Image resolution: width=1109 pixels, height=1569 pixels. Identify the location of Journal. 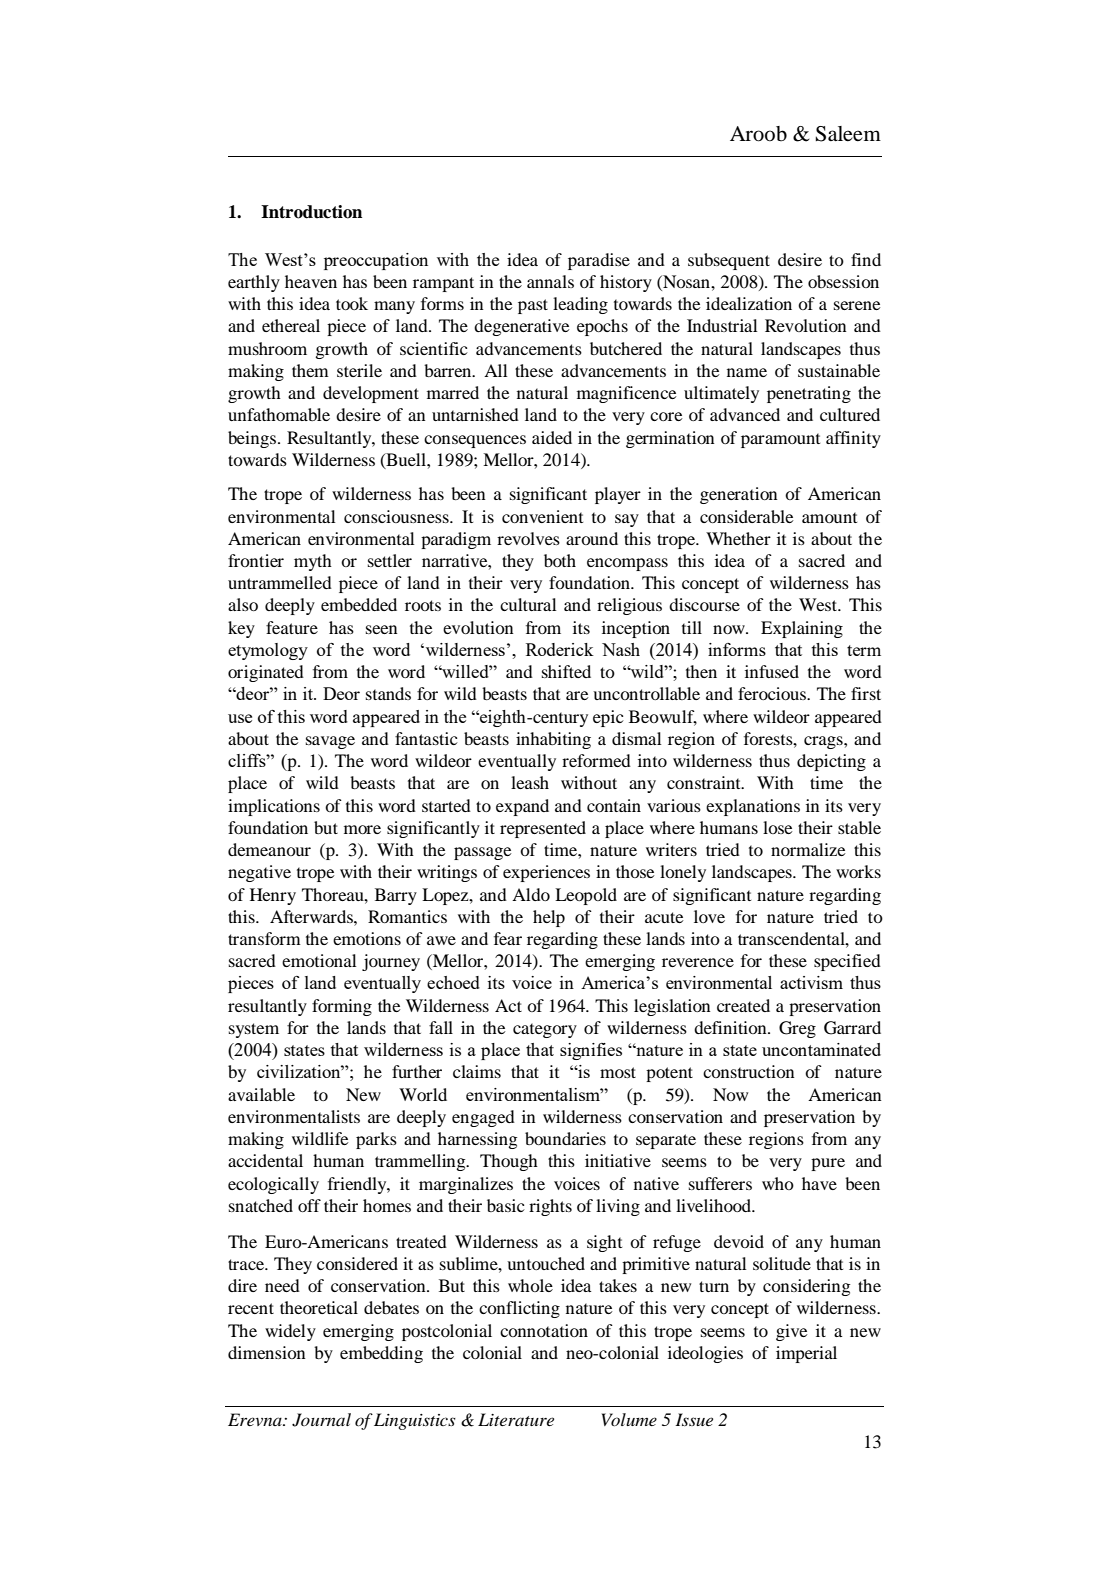
(321, 1420).
